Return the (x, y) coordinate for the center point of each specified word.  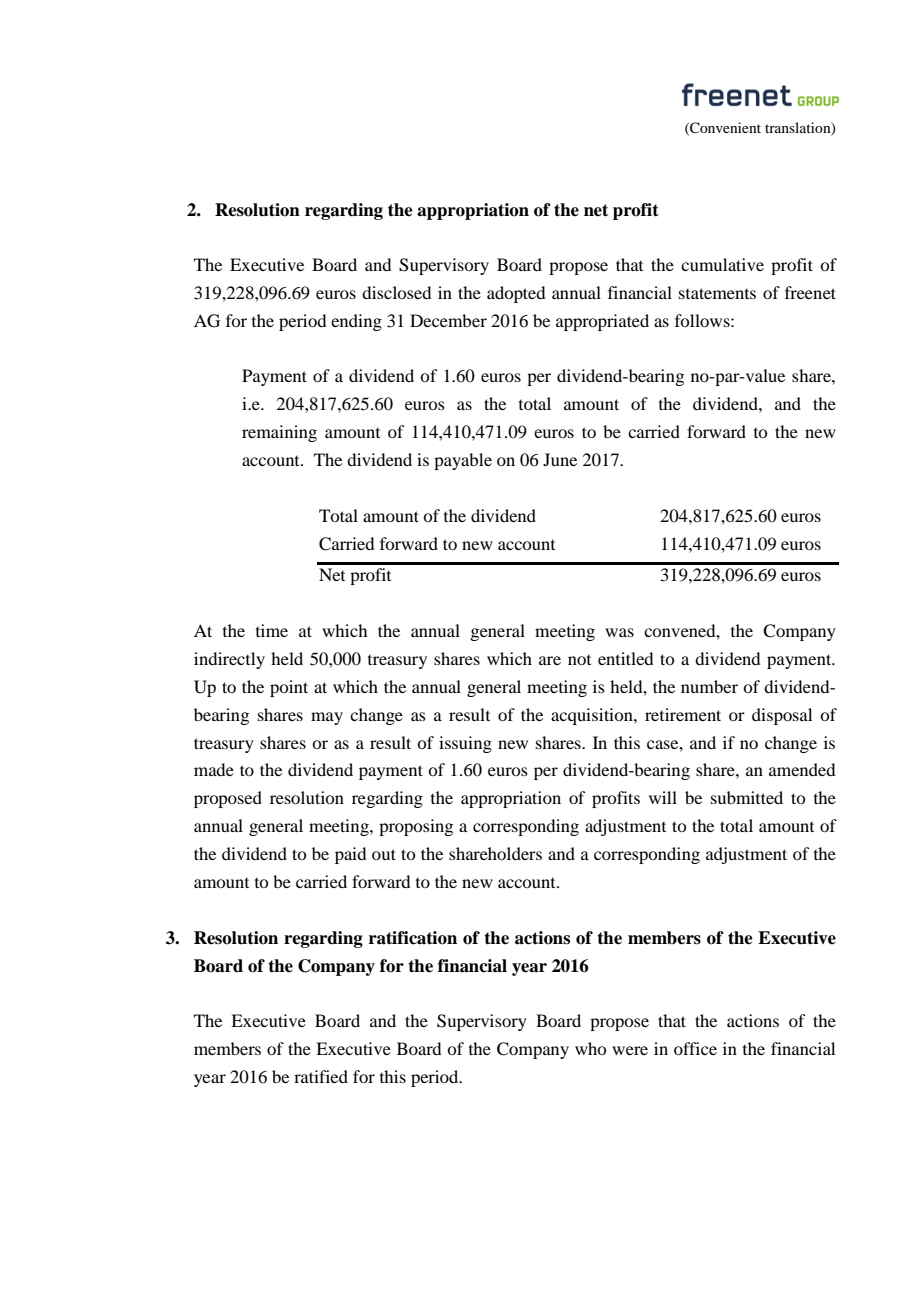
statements (717, 293)
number (709, 686)
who (590, 1048)
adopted (516, 294)
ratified (321, 1076)
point (289, 688)
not (579, 660)
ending (356, 322)
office (695, 1048)
